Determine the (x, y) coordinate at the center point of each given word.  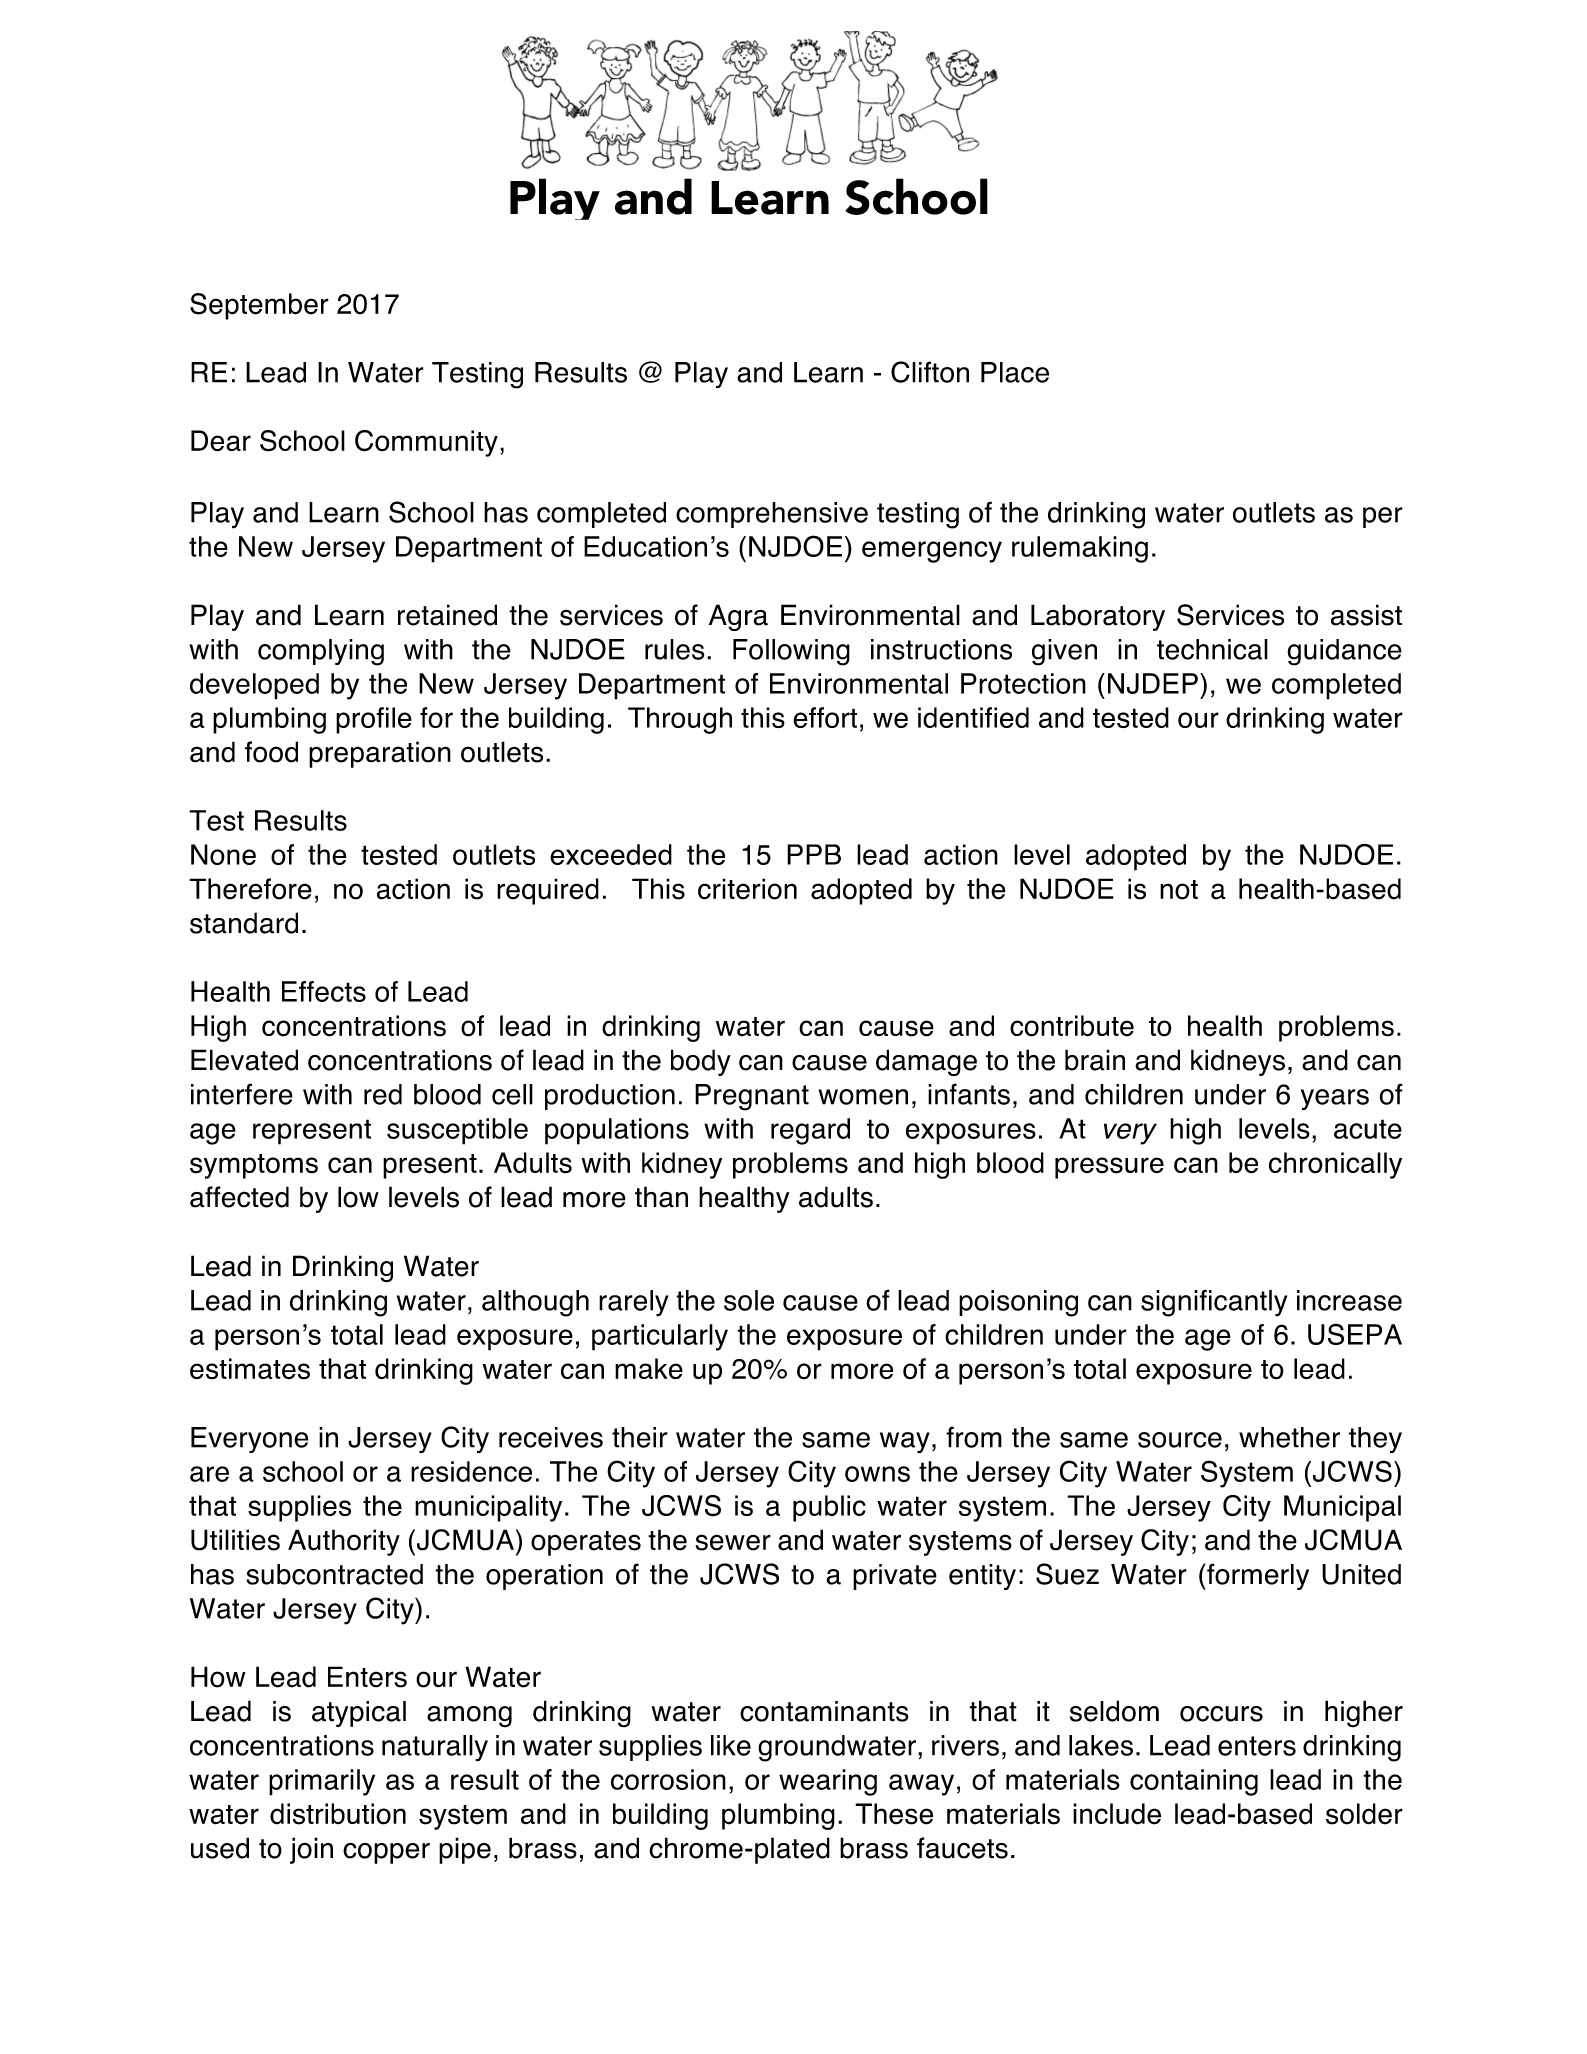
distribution (338, 1814)
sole (749, 1300)
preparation (380, 754)
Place (1015, 372)
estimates (250, 1369)
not (1179, 890)
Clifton (930, 372)
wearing (828, 1782)
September (259, 306)
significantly (1214, 1303)
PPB (814, 854)
